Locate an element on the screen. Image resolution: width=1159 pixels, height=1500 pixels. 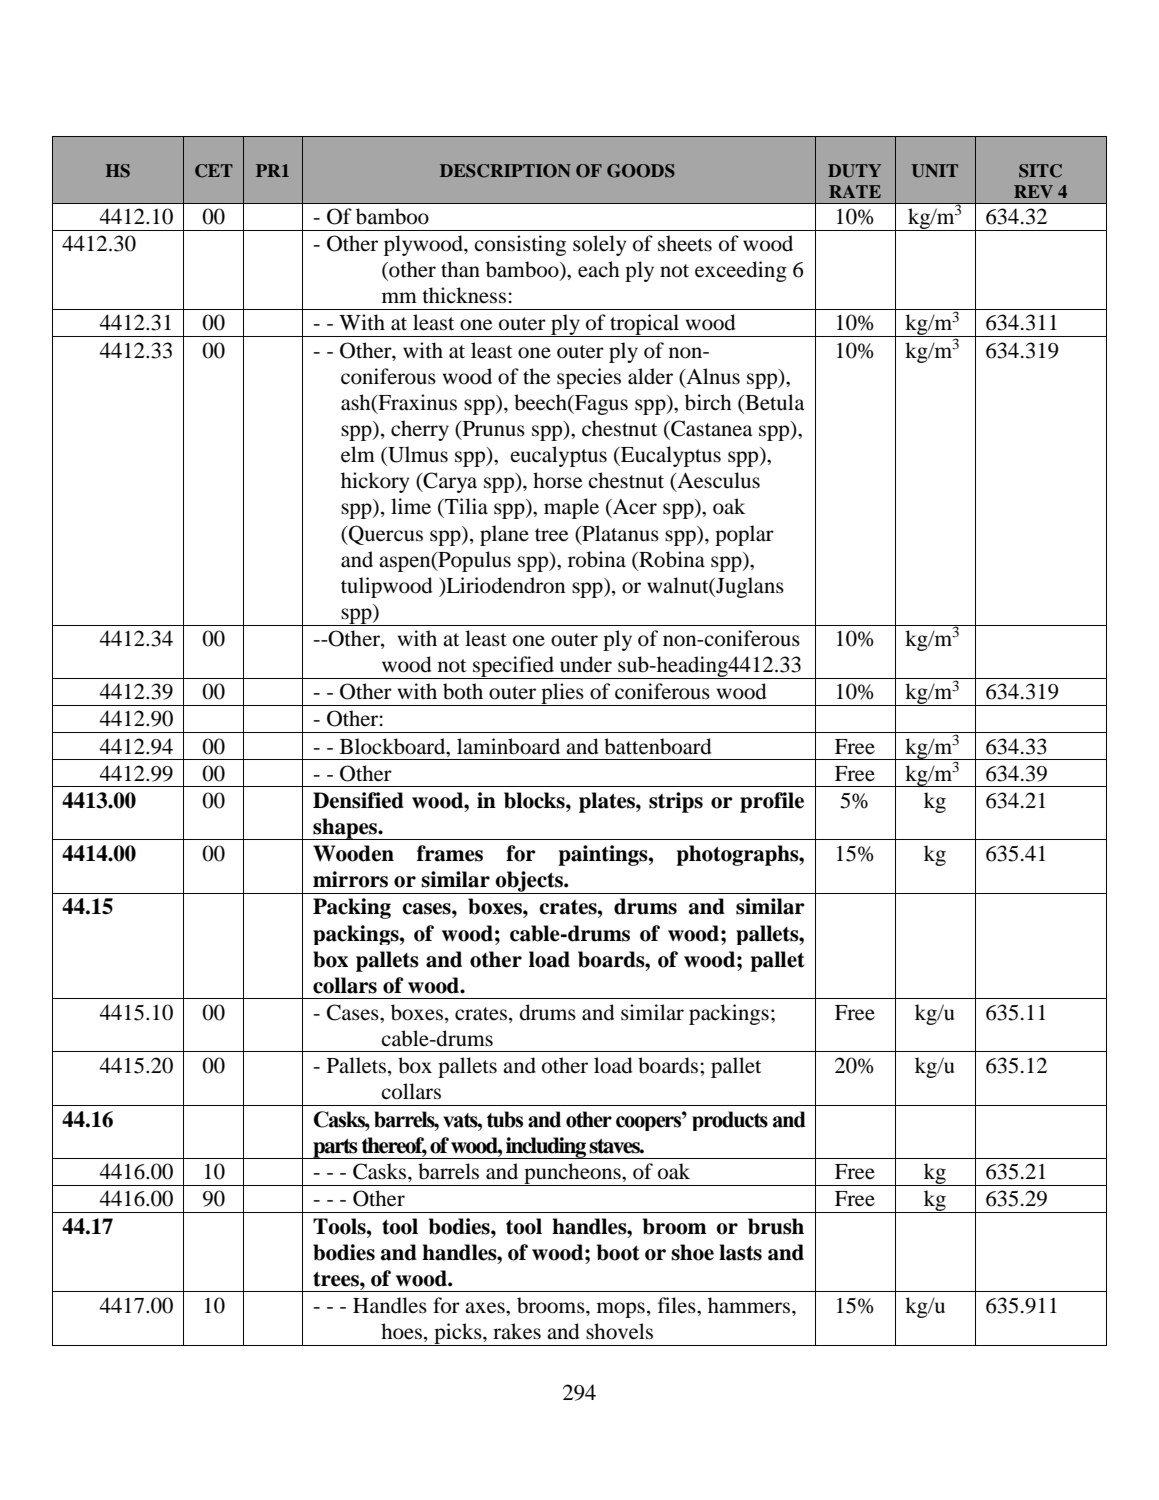
hammers is located at coordinates (750, 1305).
